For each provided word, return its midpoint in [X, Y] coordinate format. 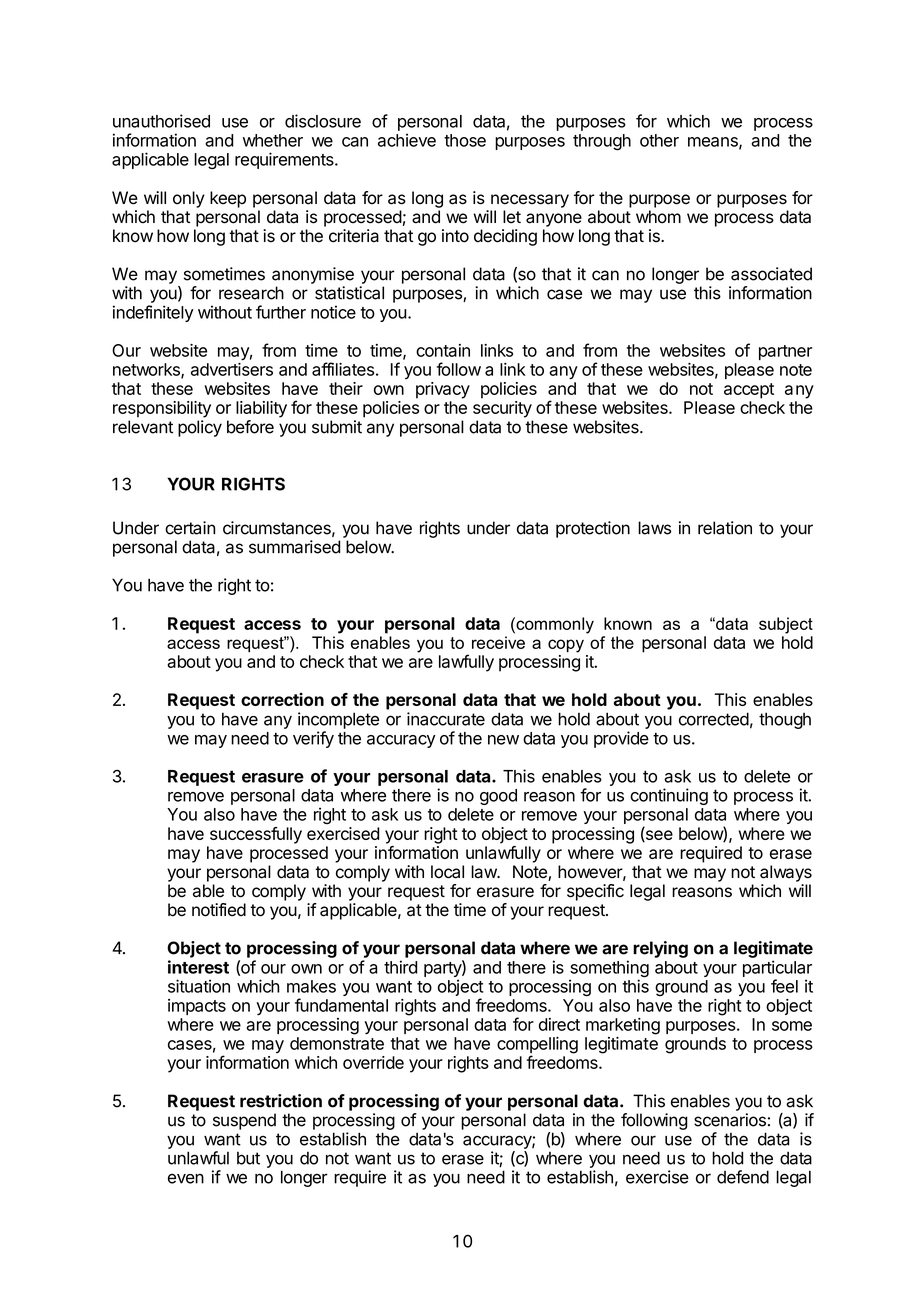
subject [786, 625]
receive [498, 642]
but [248, 1158]
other [659, 140]
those [465, 140]
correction [282, 699]
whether [273, 140]
